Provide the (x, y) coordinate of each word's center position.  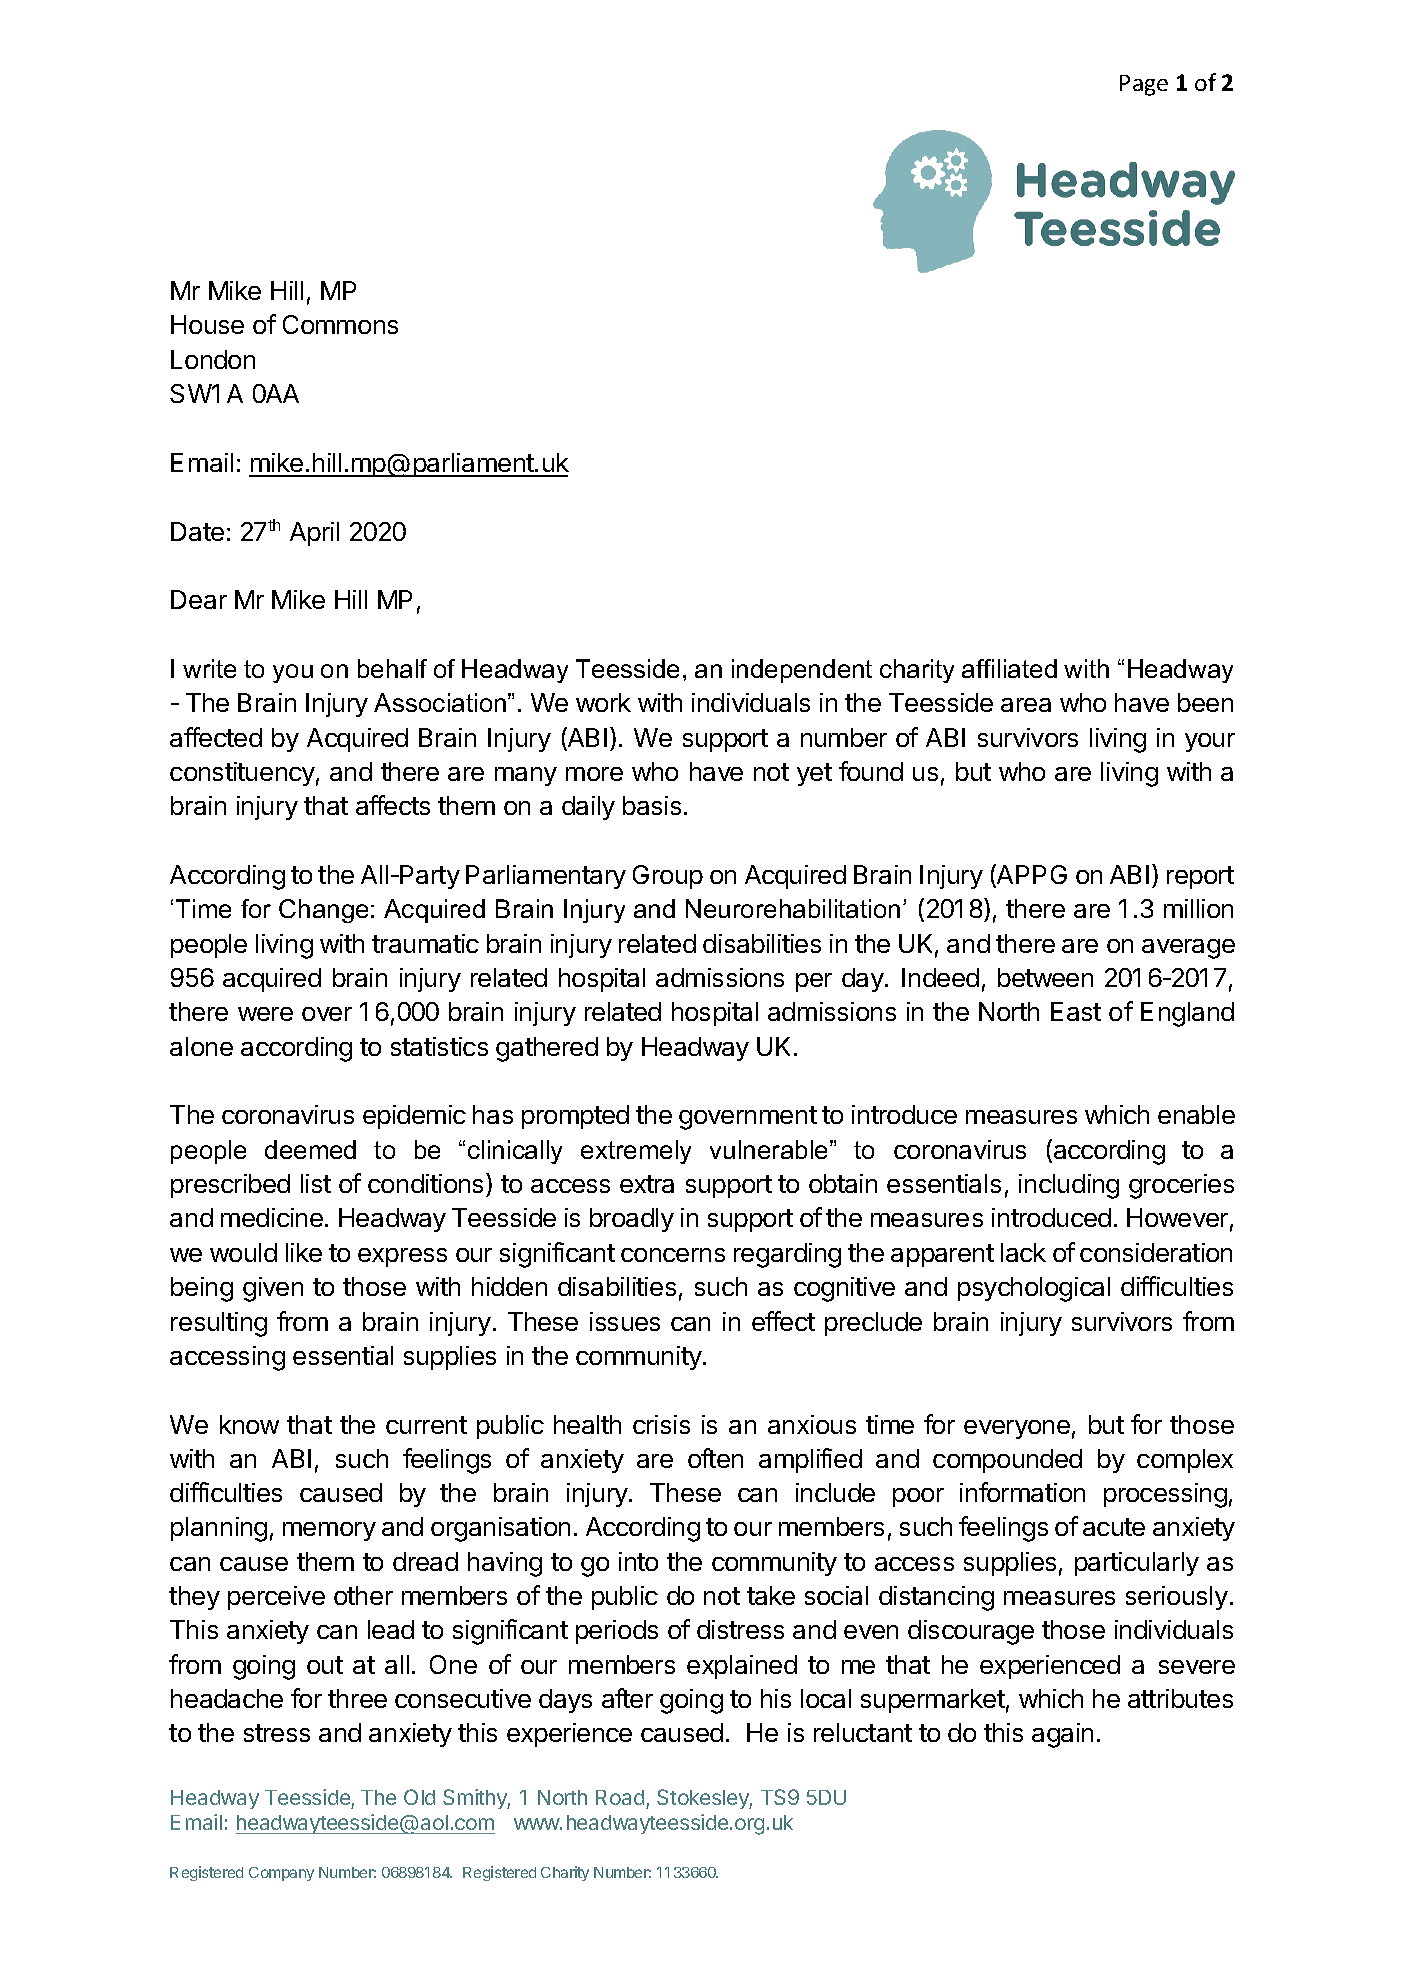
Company (281, 1874)
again (1062, 1735)
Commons (340, 324)
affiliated (1009, 668)
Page (1144, 85)
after (627, 1698)
